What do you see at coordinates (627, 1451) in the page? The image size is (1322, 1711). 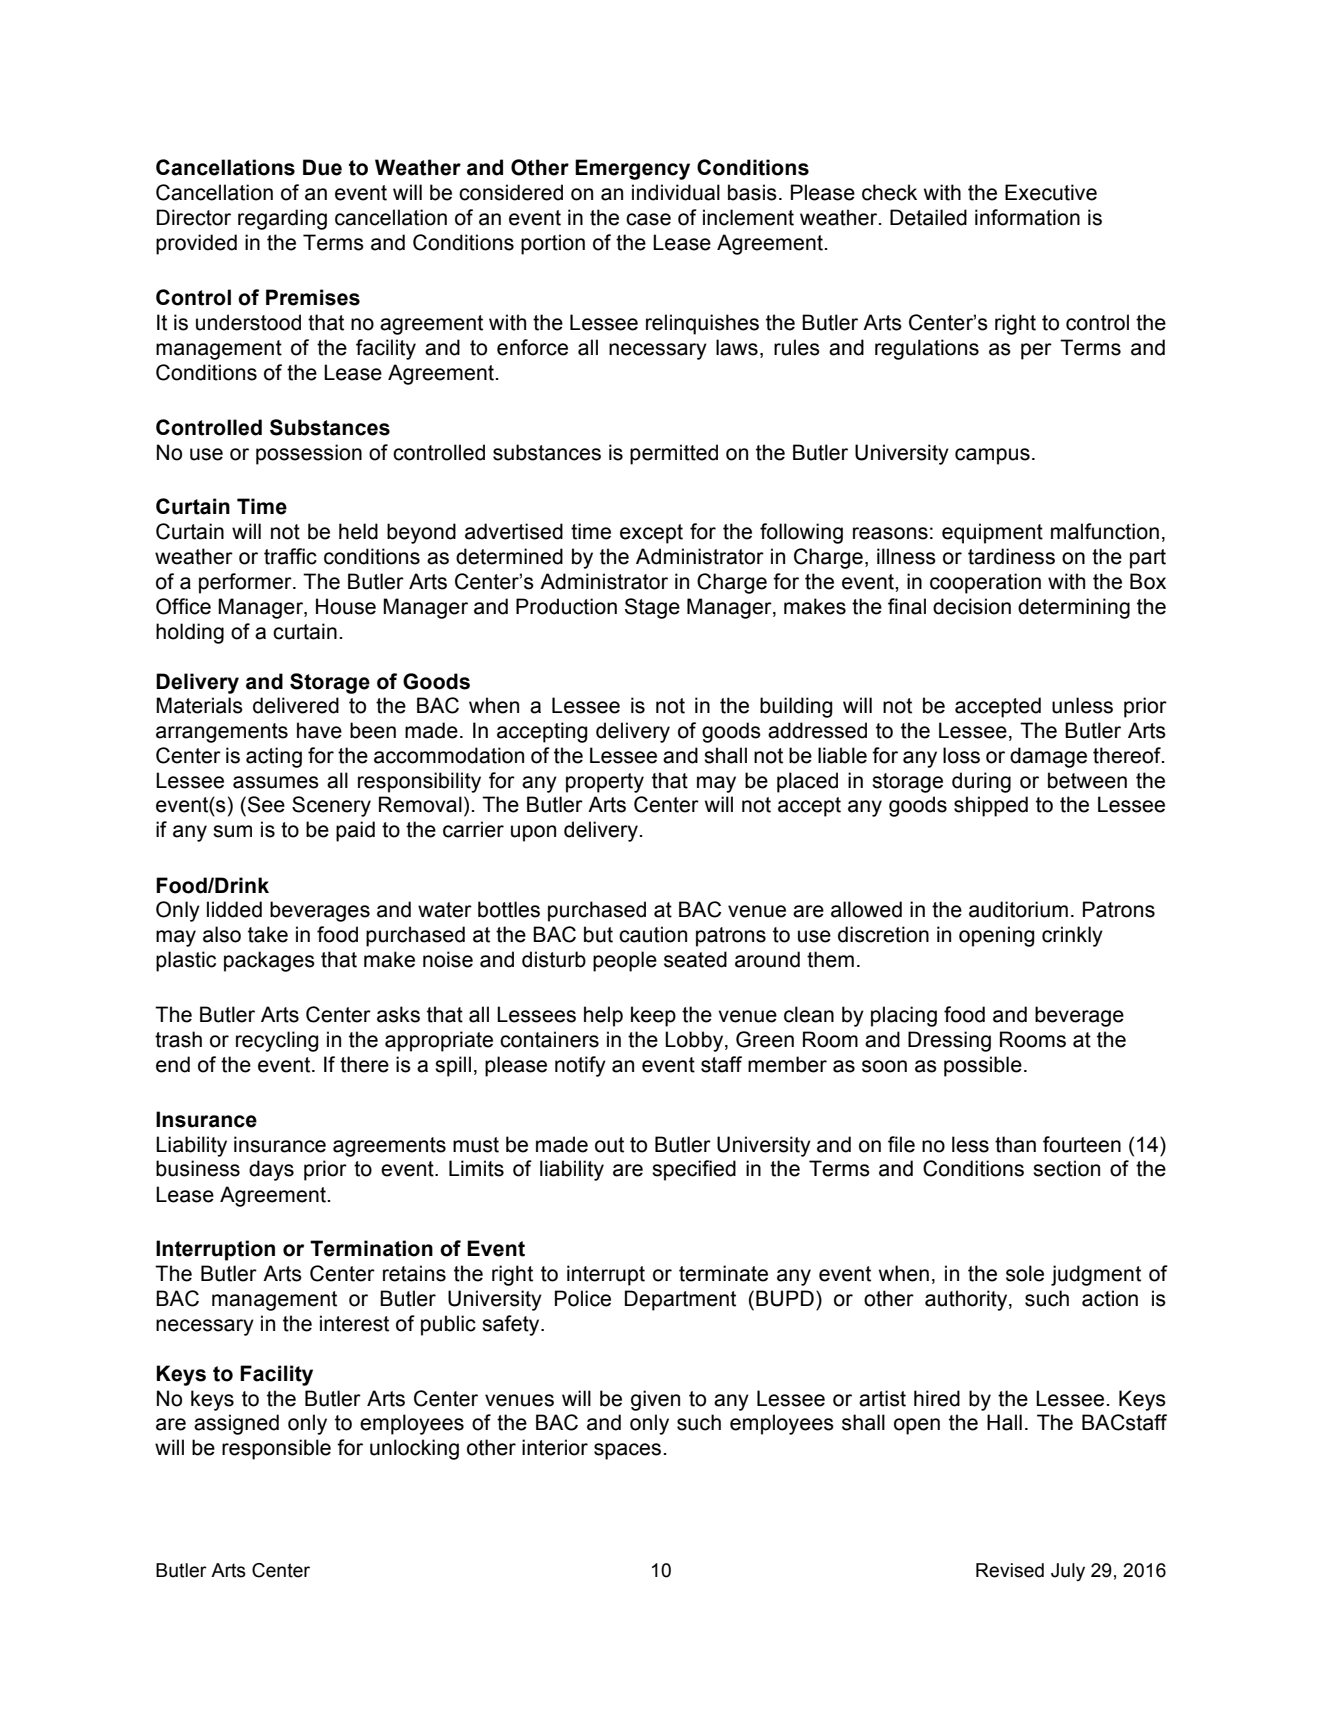 I see `spaces` at bounding box center [627, 1451].
